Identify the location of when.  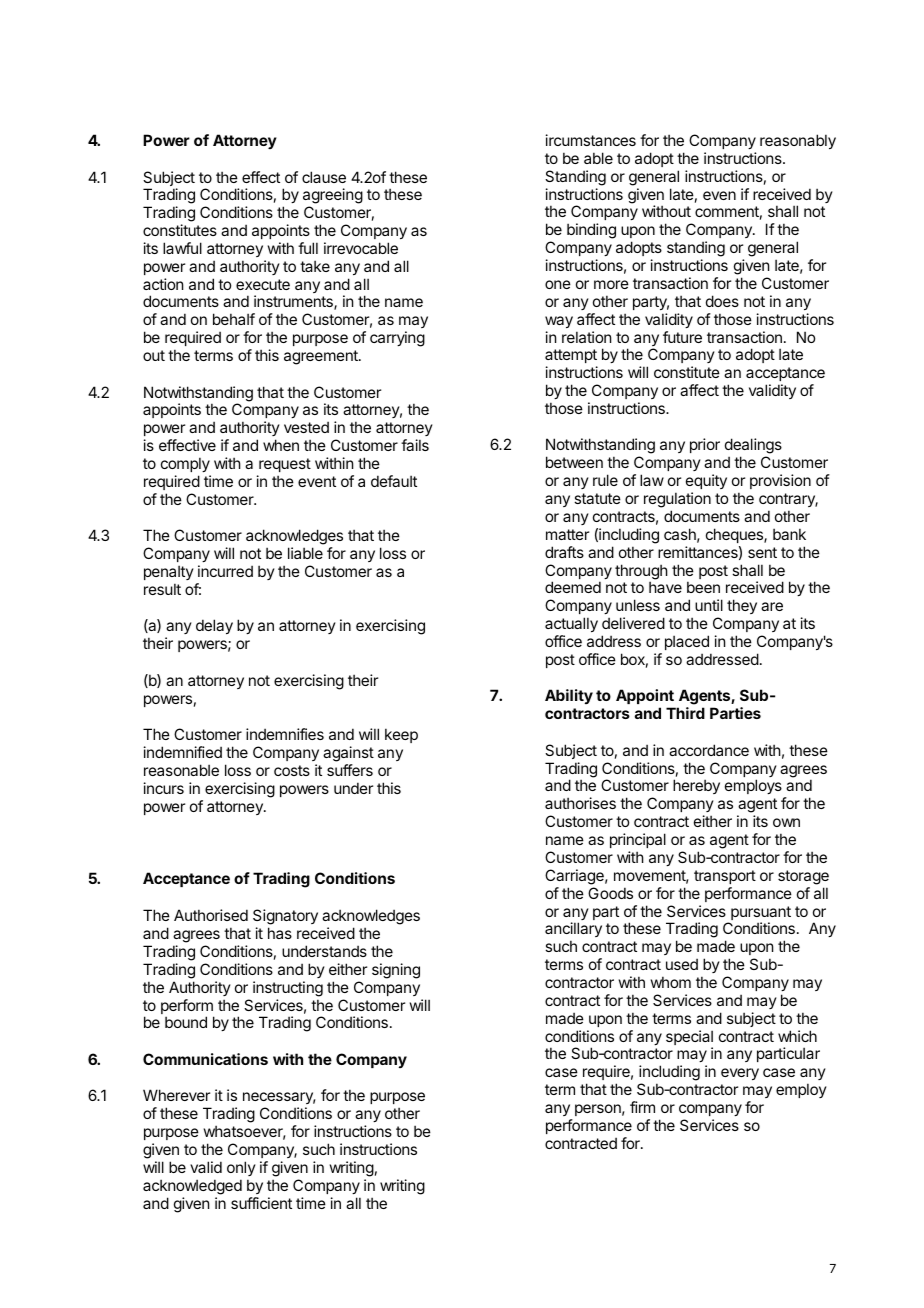
(281, 445).
